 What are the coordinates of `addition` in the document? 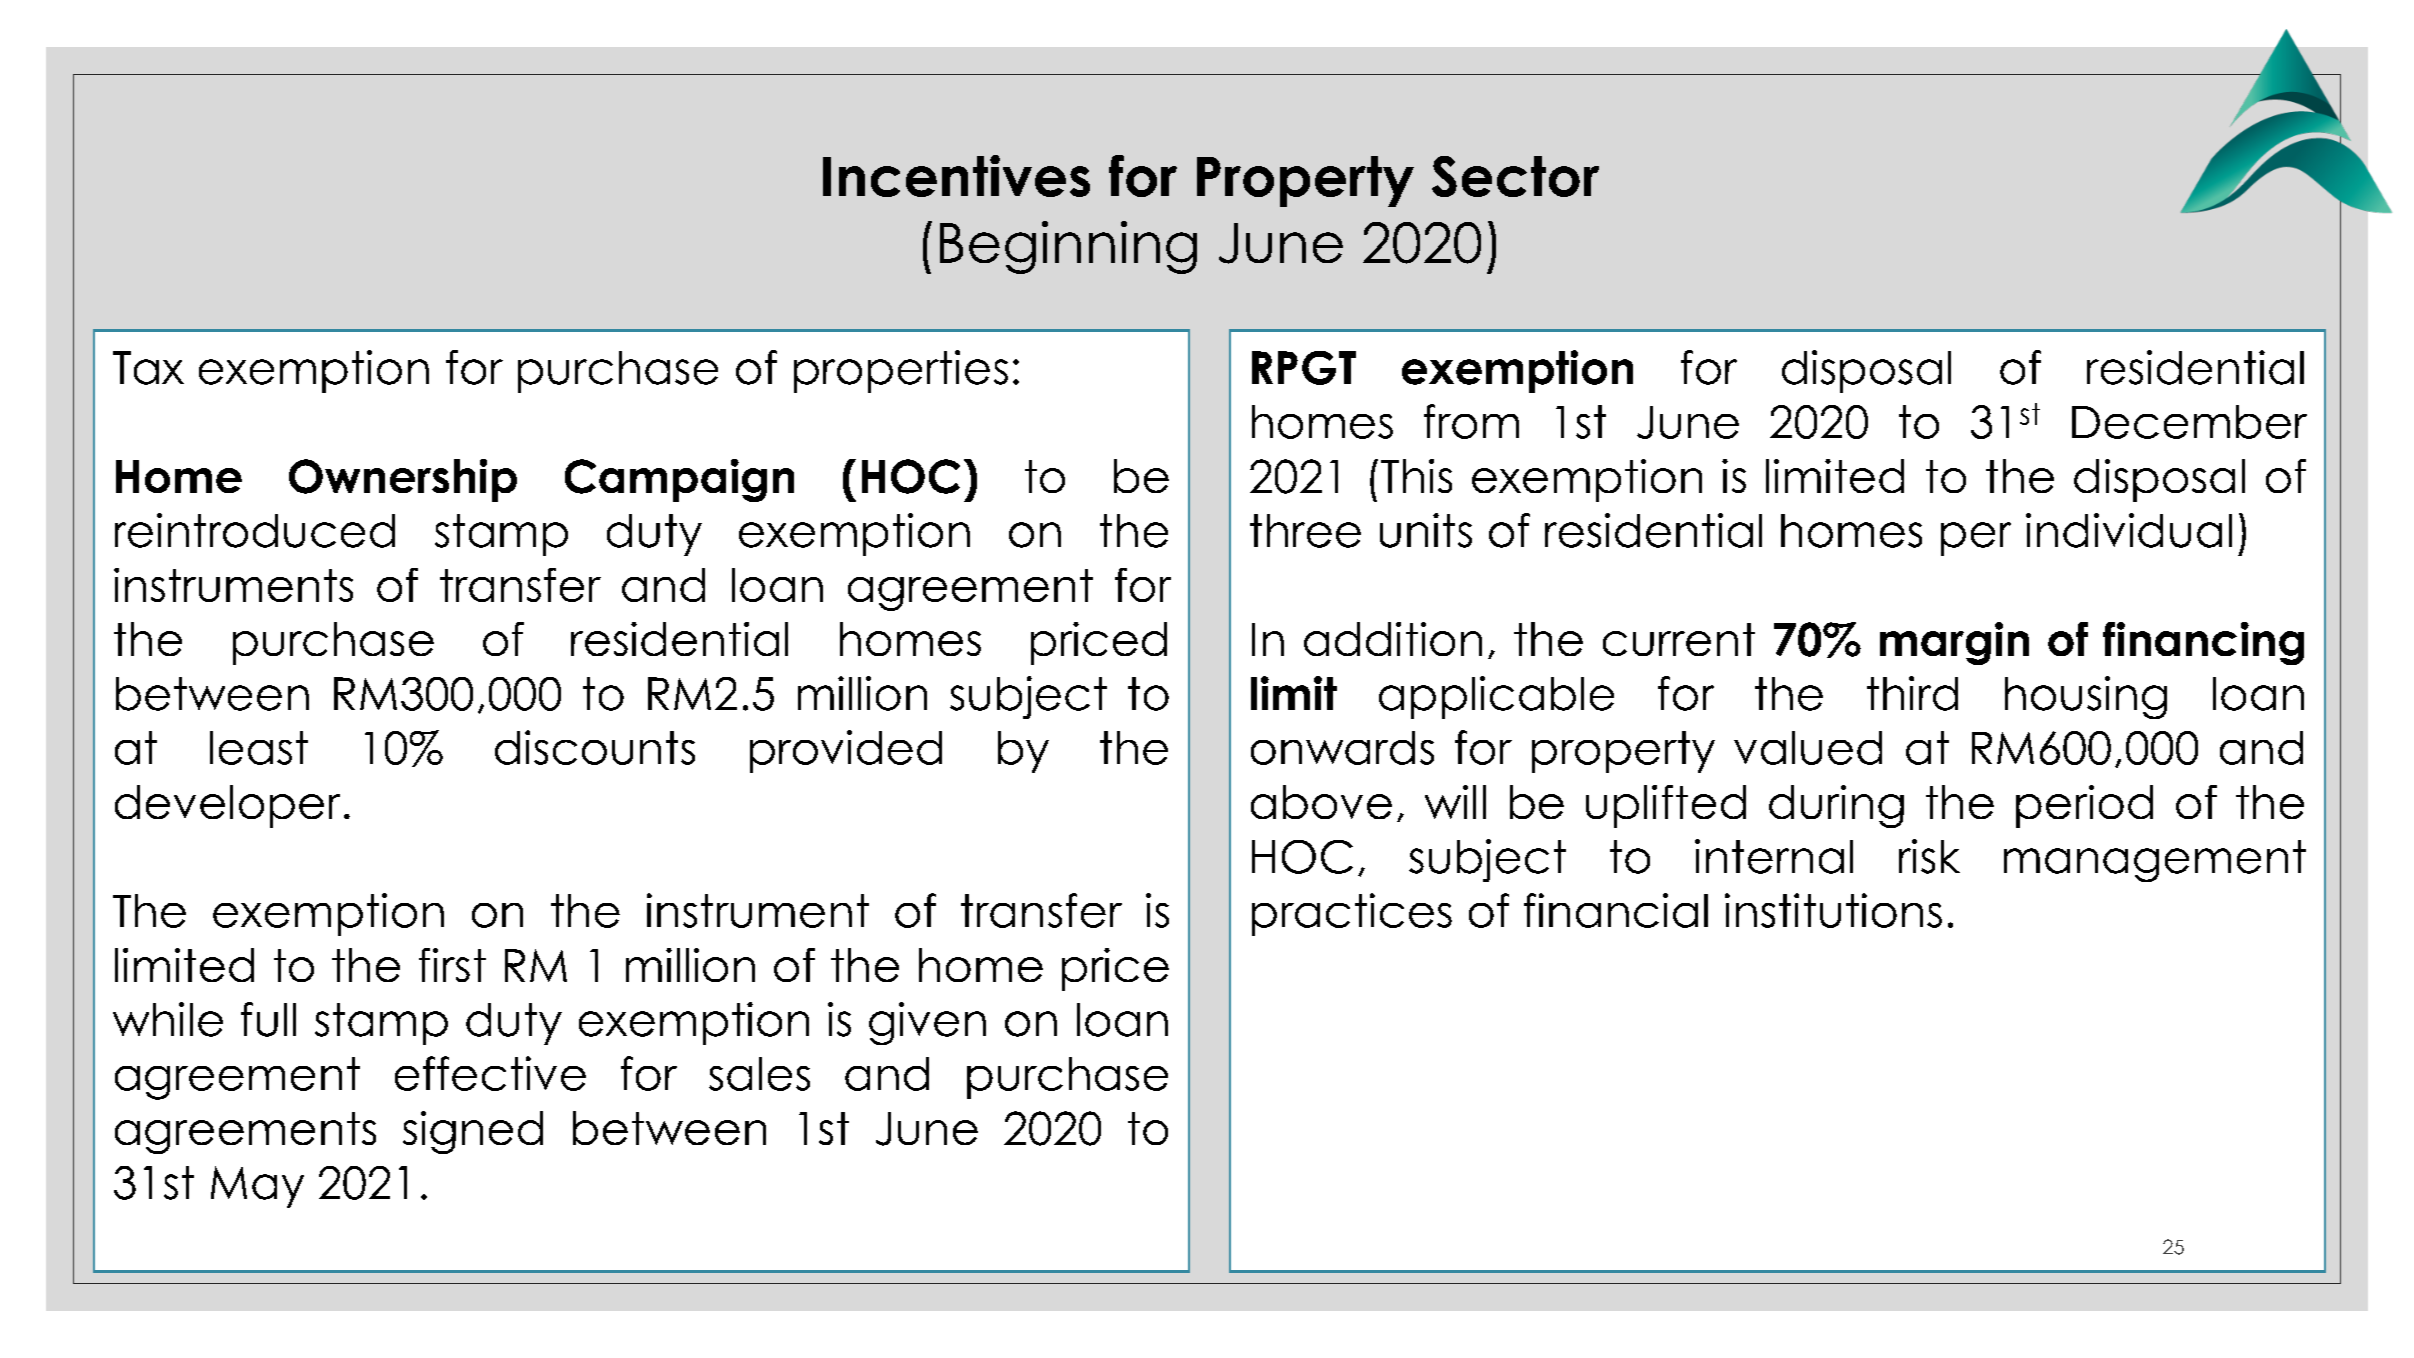 It's located at (1393, 639).
